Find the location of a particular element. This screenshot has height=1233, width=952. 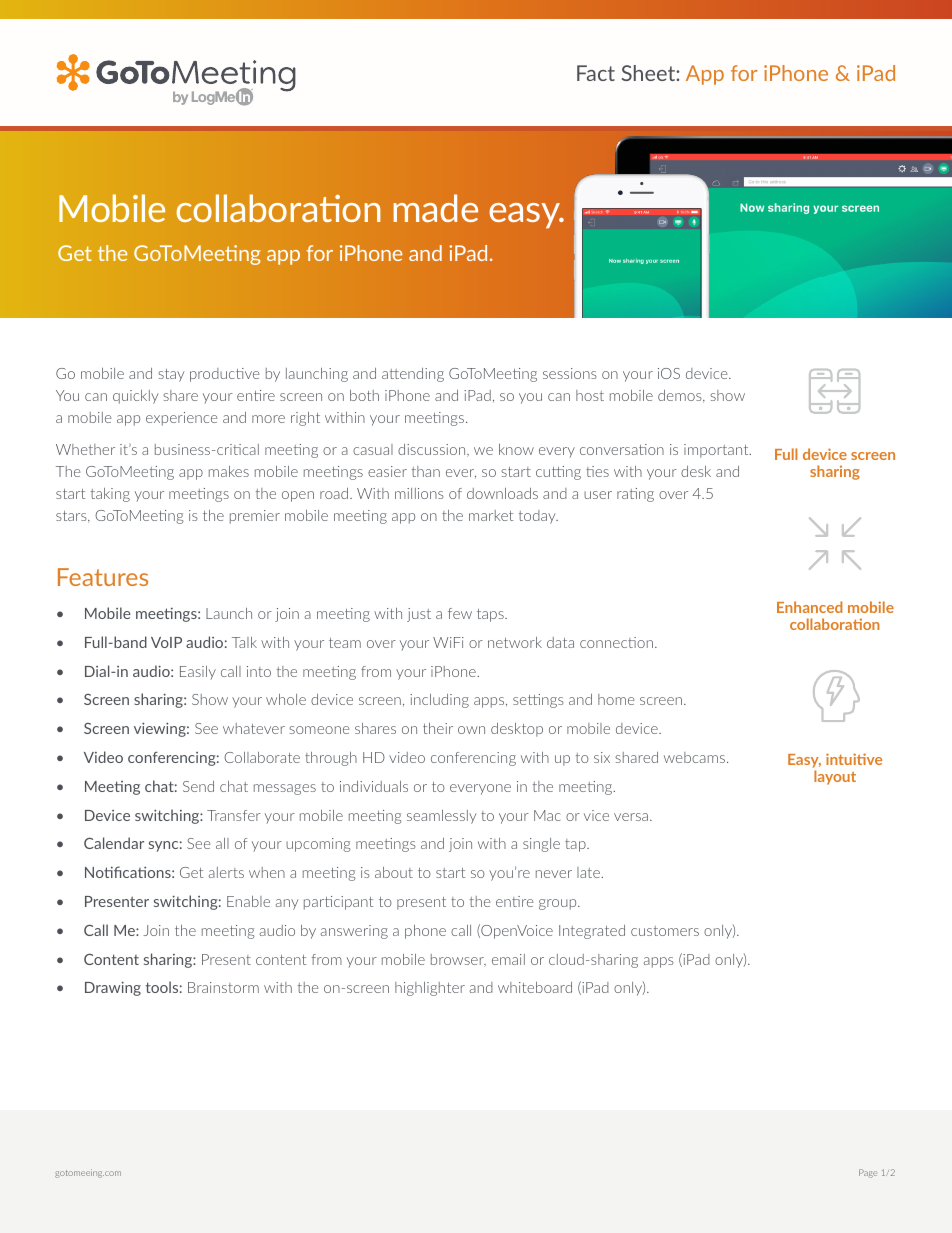

seamlessly is located at coordinates (441, 817).
